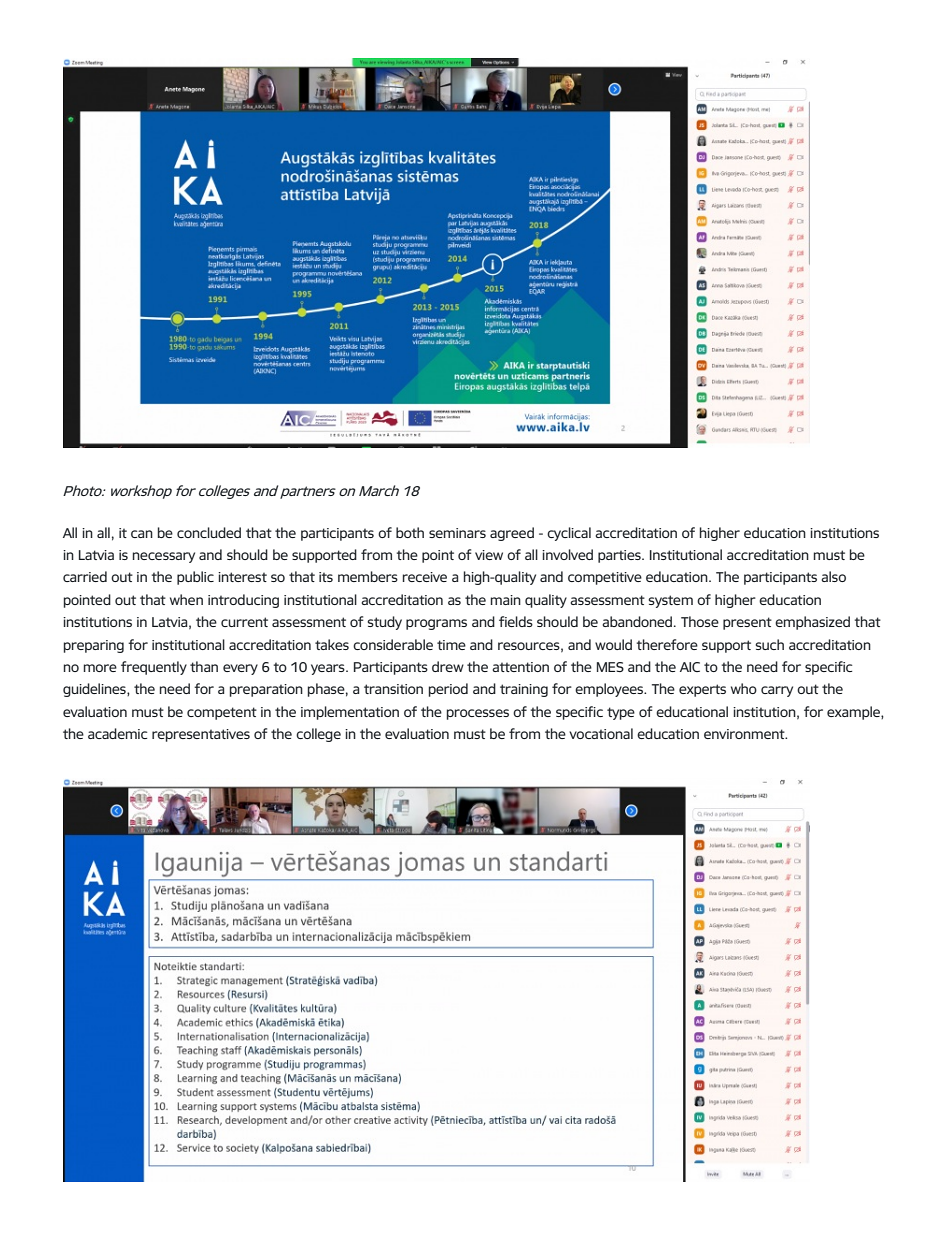  What do you see at coordinates (142, 534) in the page?
I see `can` at bounding box center [142, 534].
